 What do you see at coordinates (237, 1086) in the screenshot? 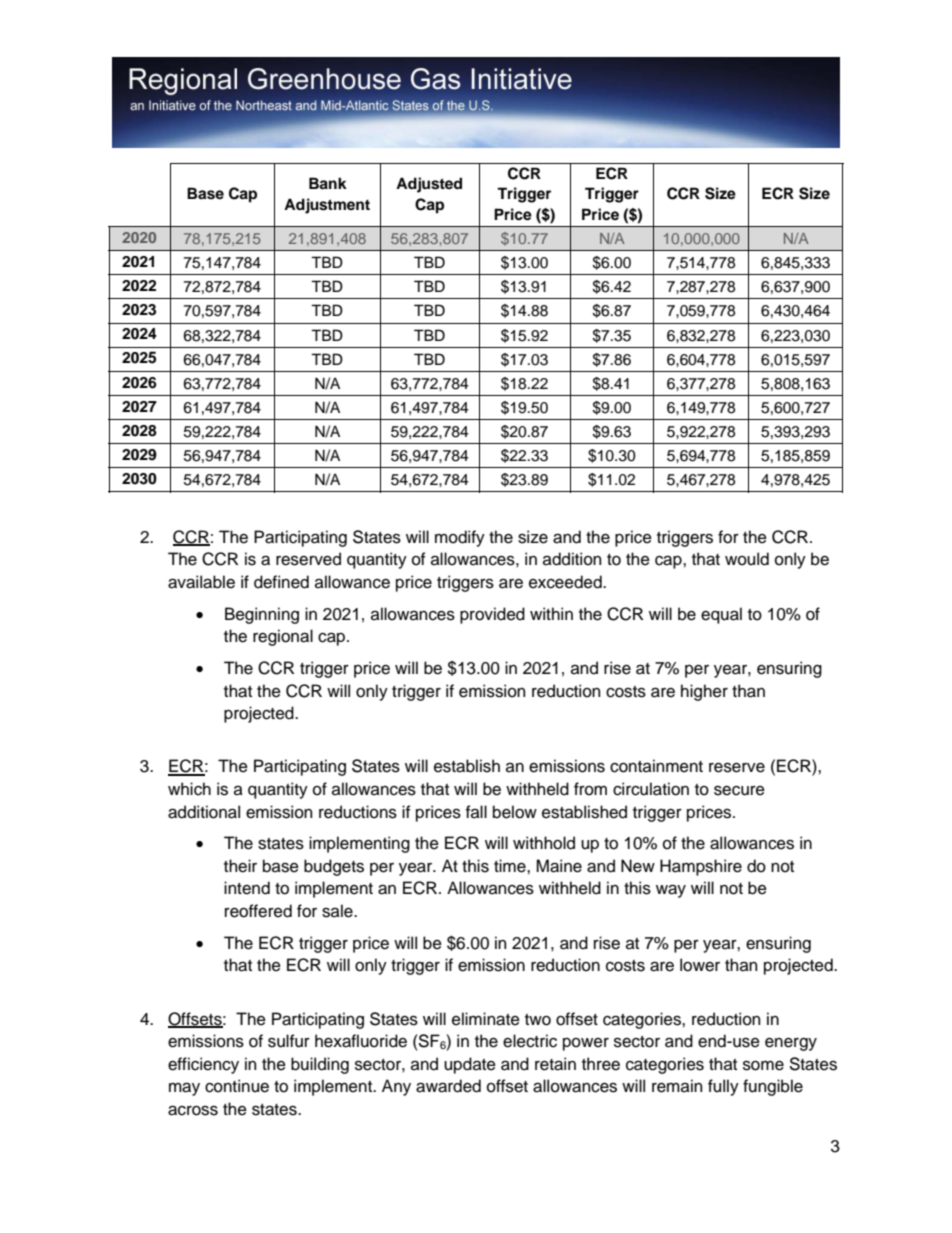
I see `continue` at bounding box center [237, 1086].
